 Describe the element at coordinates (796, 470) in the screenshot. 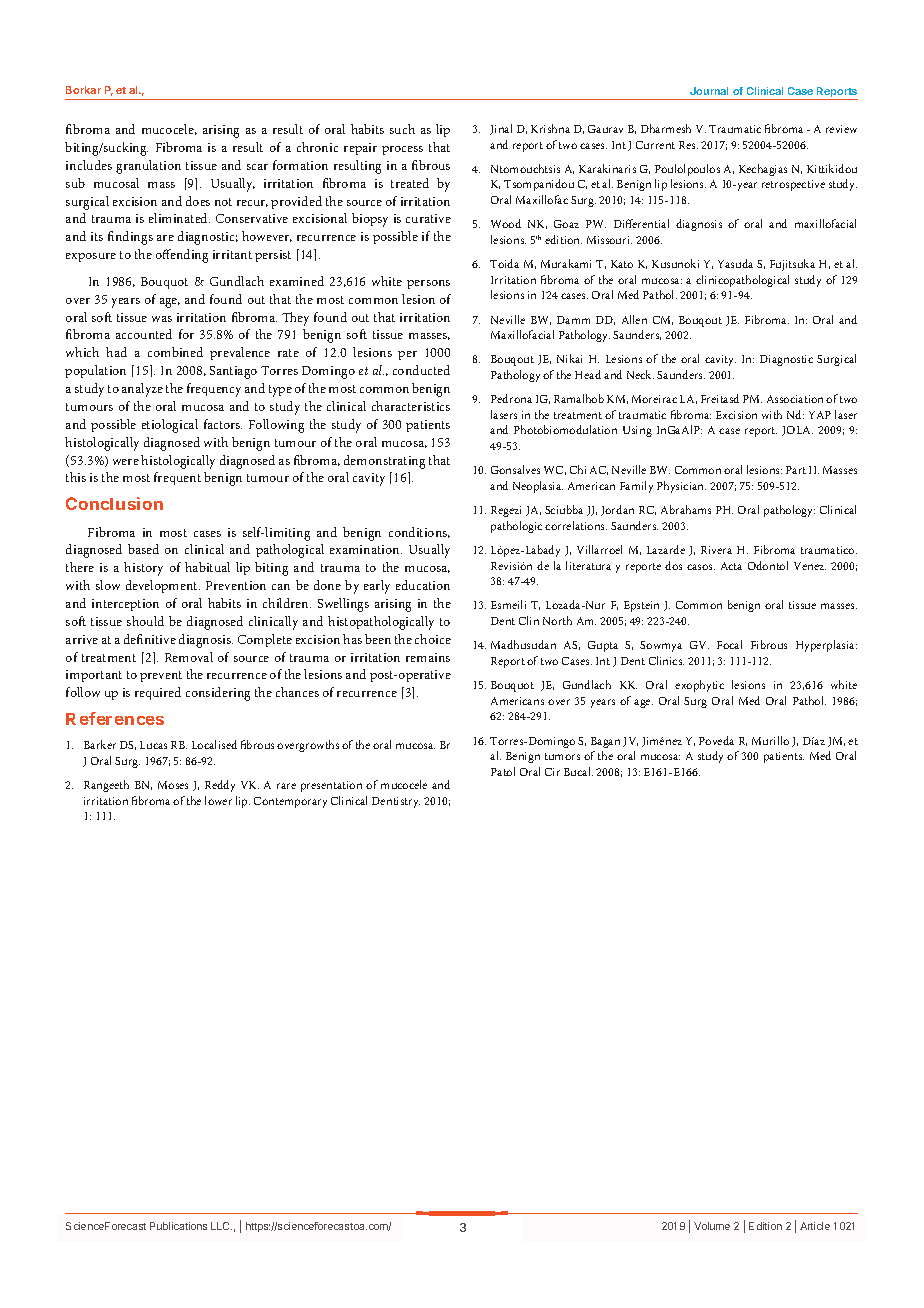

I see `Part` at that location.
